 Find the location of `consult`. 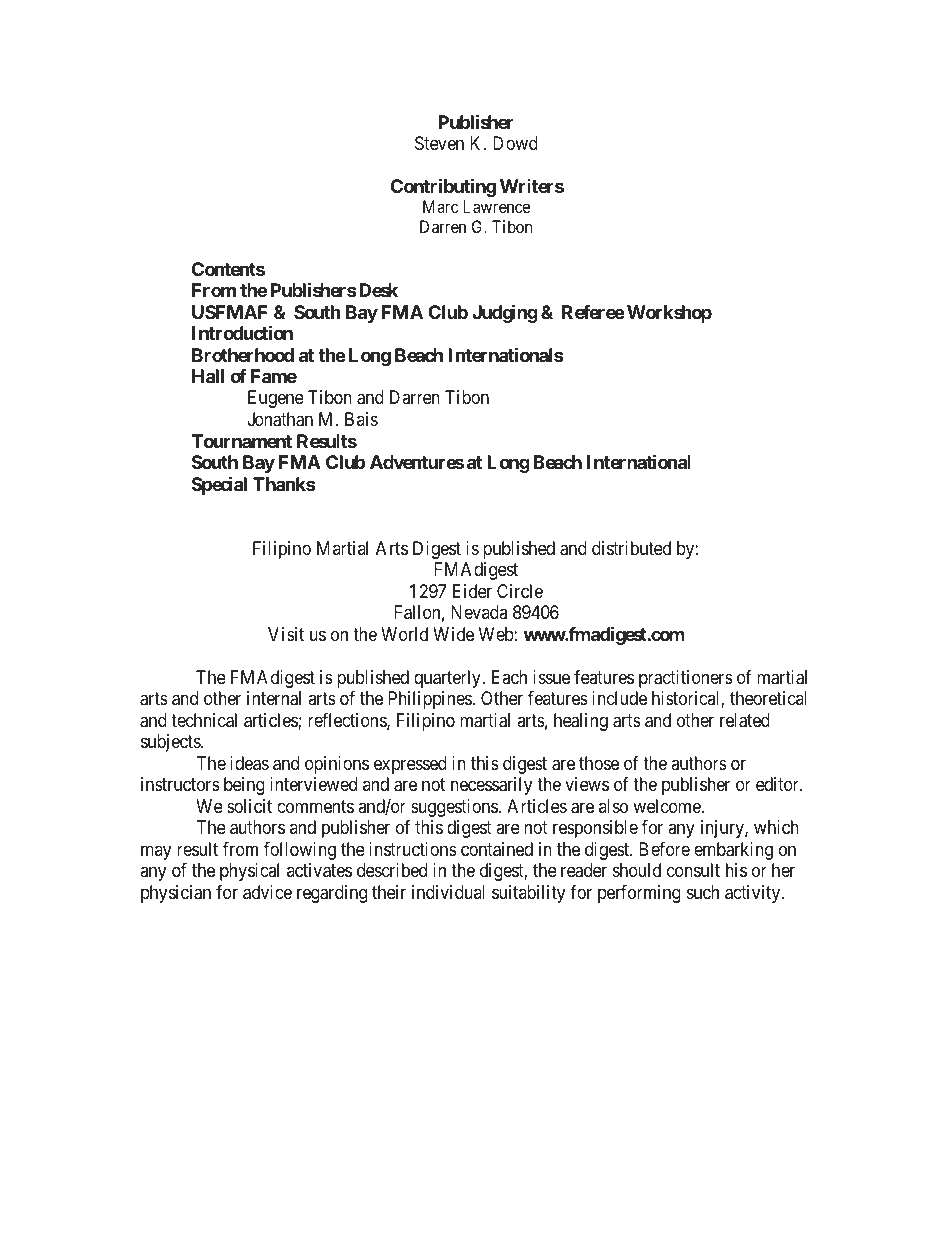

consult is located at coordinates (693, 870).
